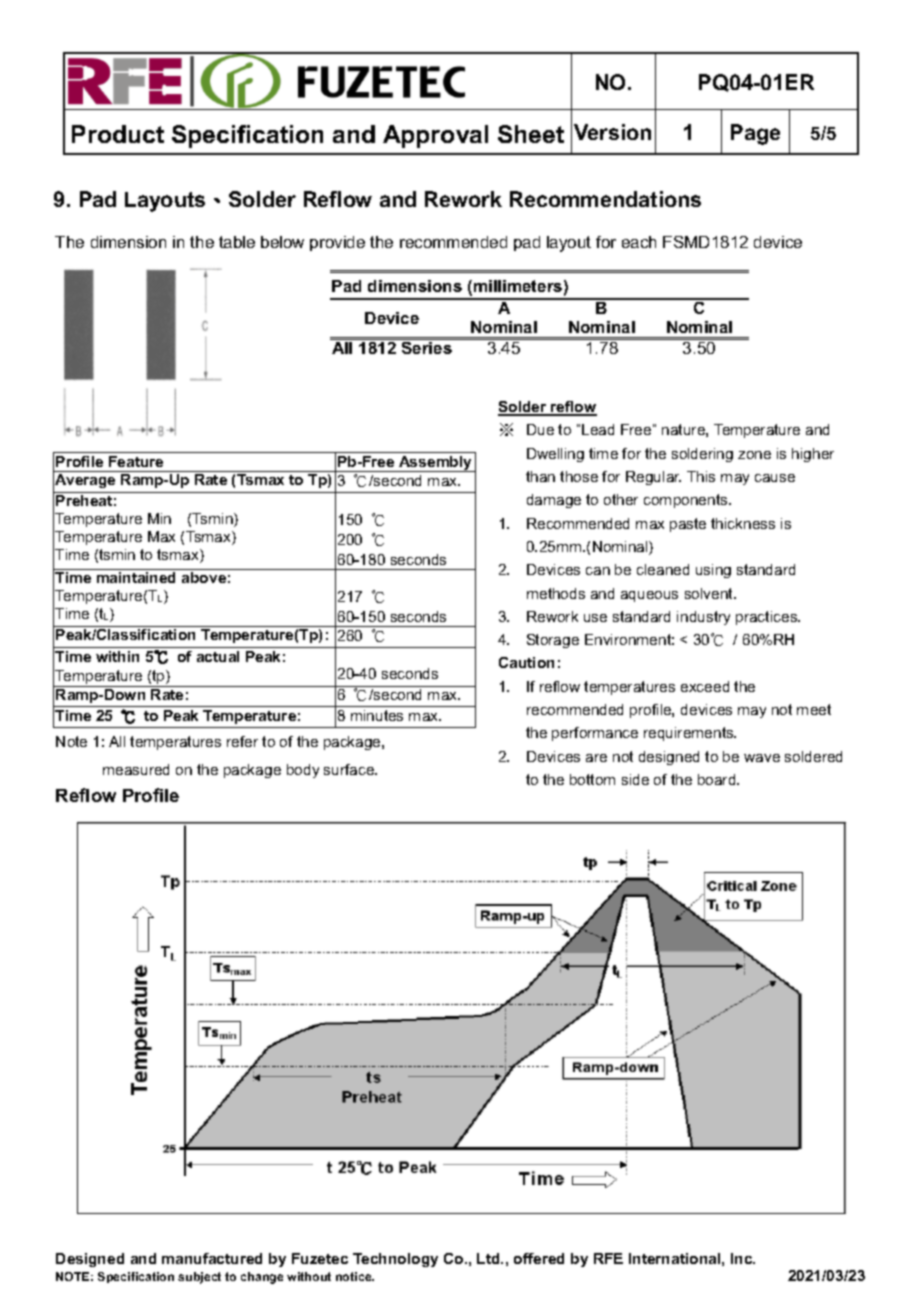  I want to click on solvent, so click(710, 593).
